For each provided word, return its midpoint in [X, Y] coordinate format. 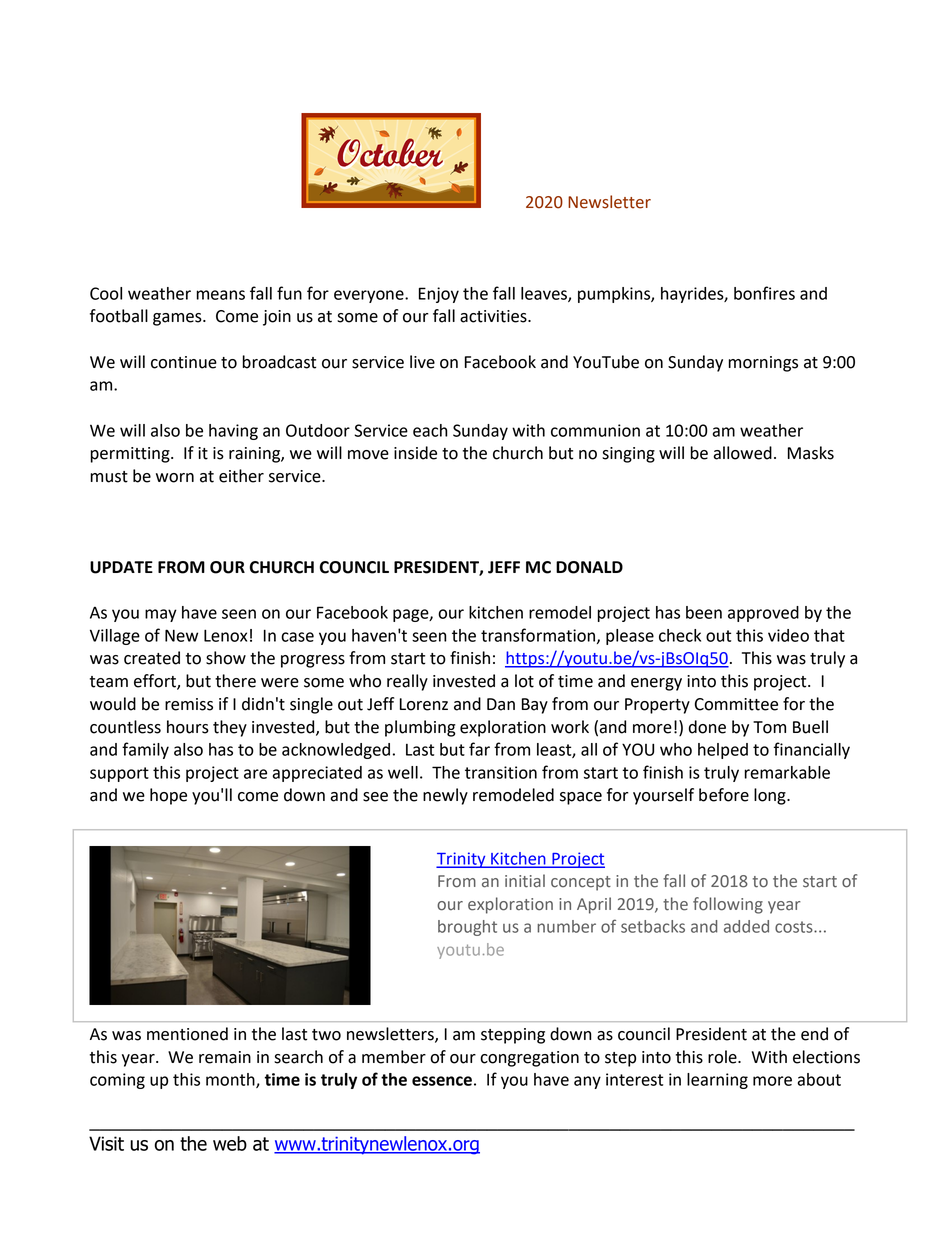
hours [188, 727]
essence [442, 1081]
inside [415, 453]
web [230, 1143]
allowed [742, 453]
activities [494, 316]
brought [467, 928]
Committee [736, 704]
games [178, 319]
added [746, 926]
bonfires [764, 293]
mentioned [187, 1034]
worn [175, 478]
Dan [501, 704]
